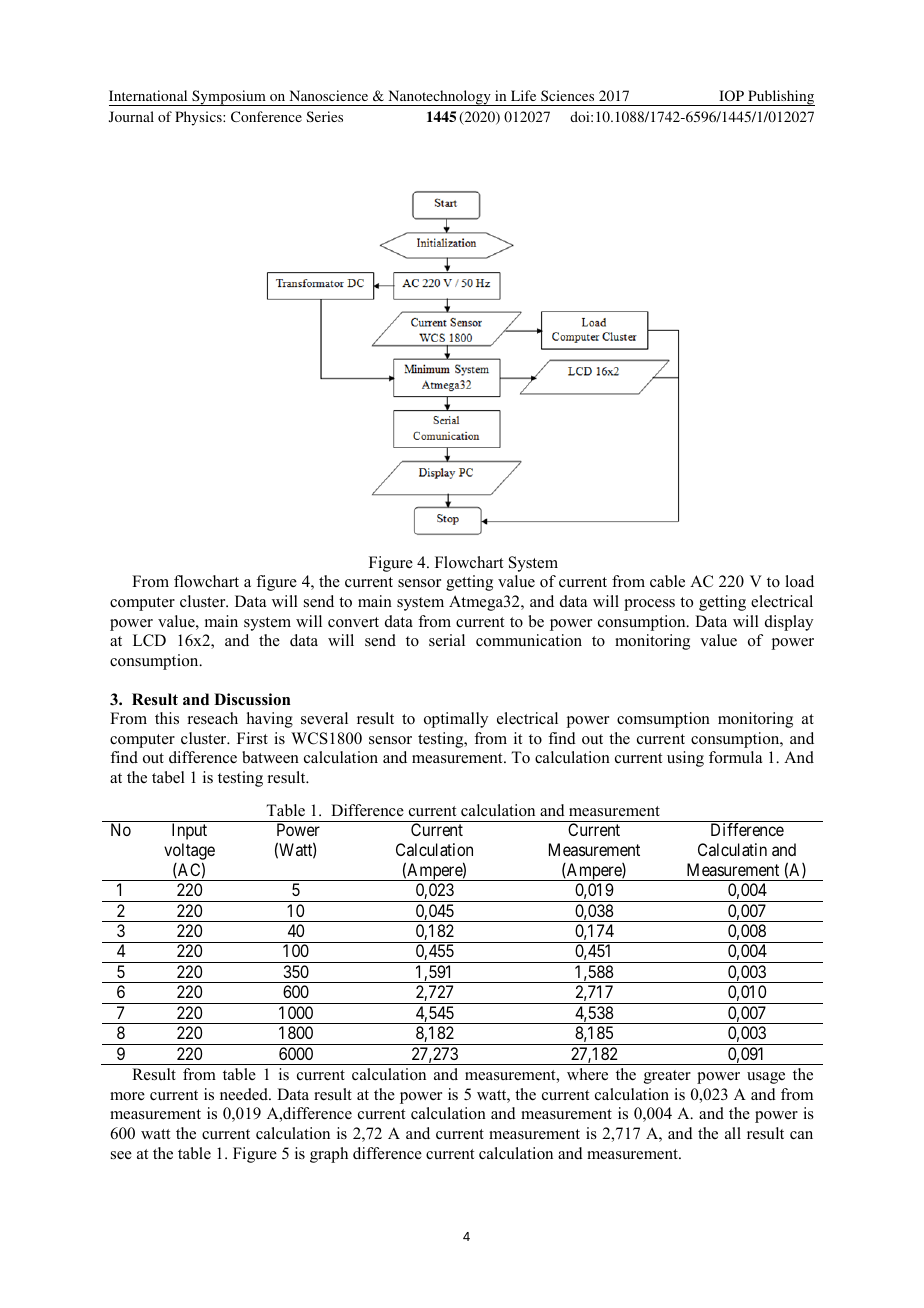  What do you see at coordinates (447, 640) in the screenshot?
I see `serial` at bounding box center [447, 640].
